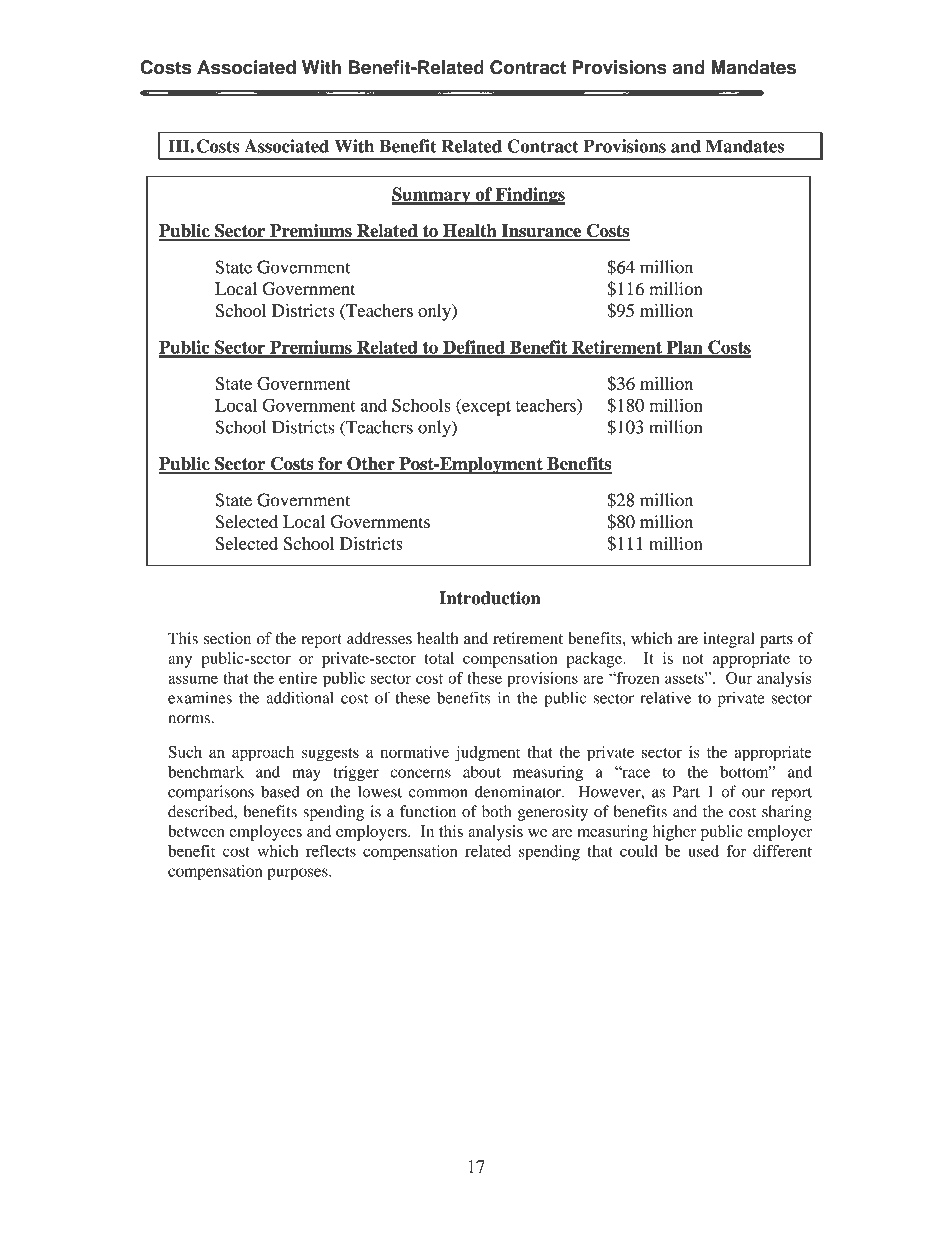  What do you see at coordinates (432, 196) in the image?
I see `Summary` at bounding box center [432, 196].
